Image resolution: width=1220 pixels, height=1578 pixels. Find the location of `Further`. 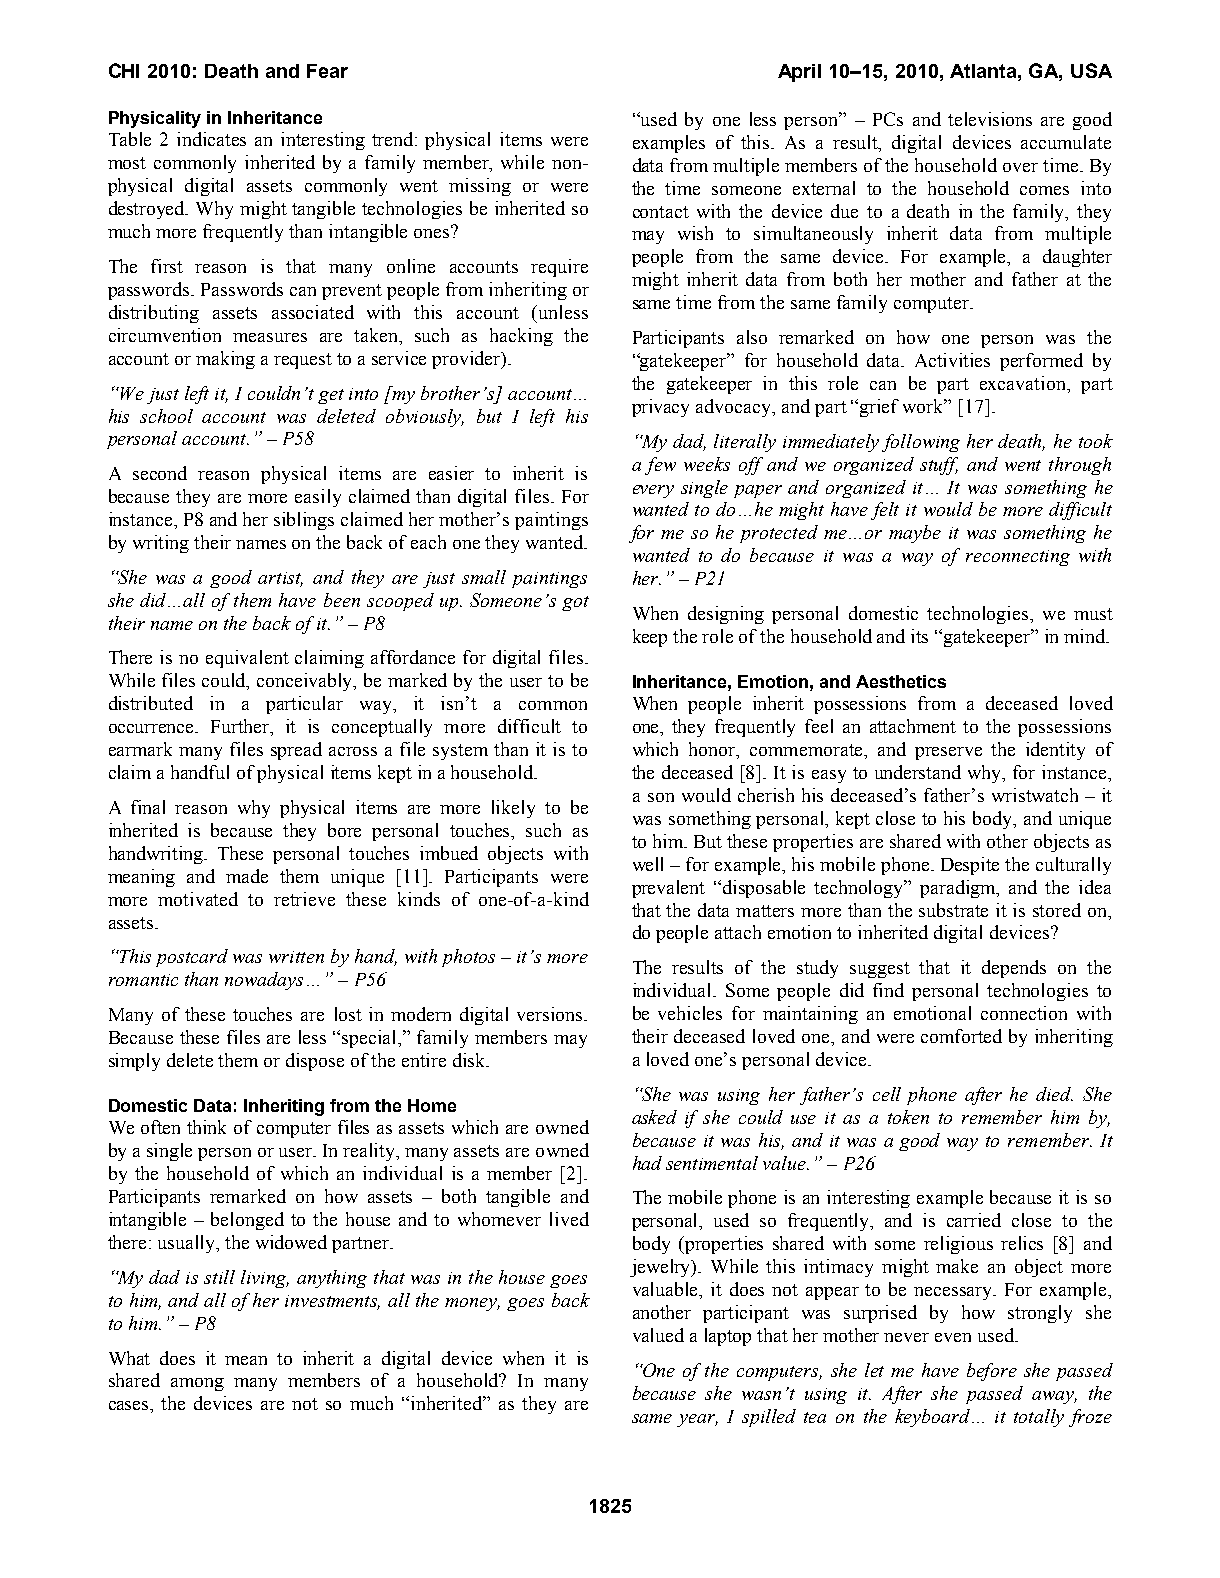

Further is located at coordinates (241, 727).
